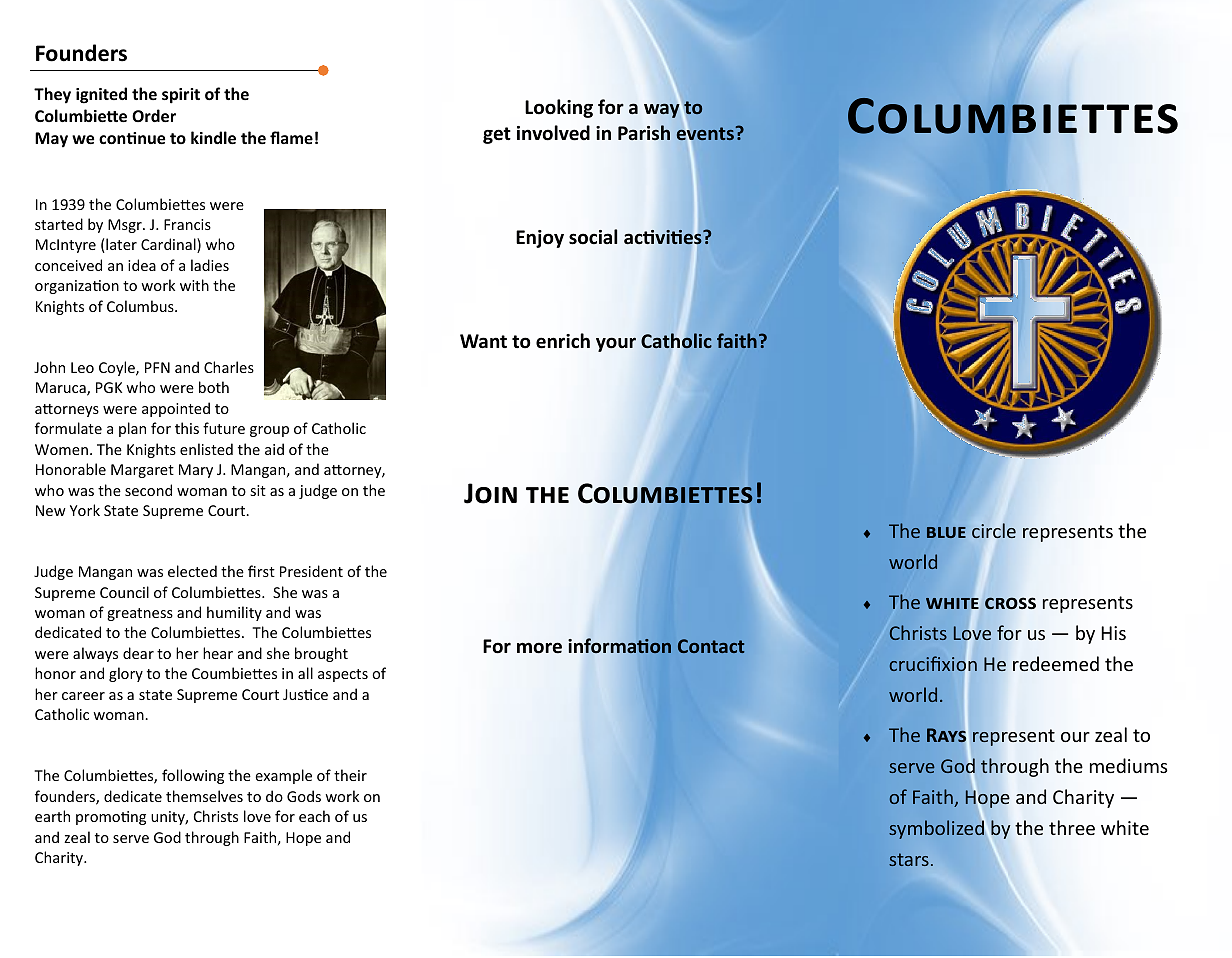 The width and height of the image is (1232, 958). I want to click on Looking, so click(559, 108).
